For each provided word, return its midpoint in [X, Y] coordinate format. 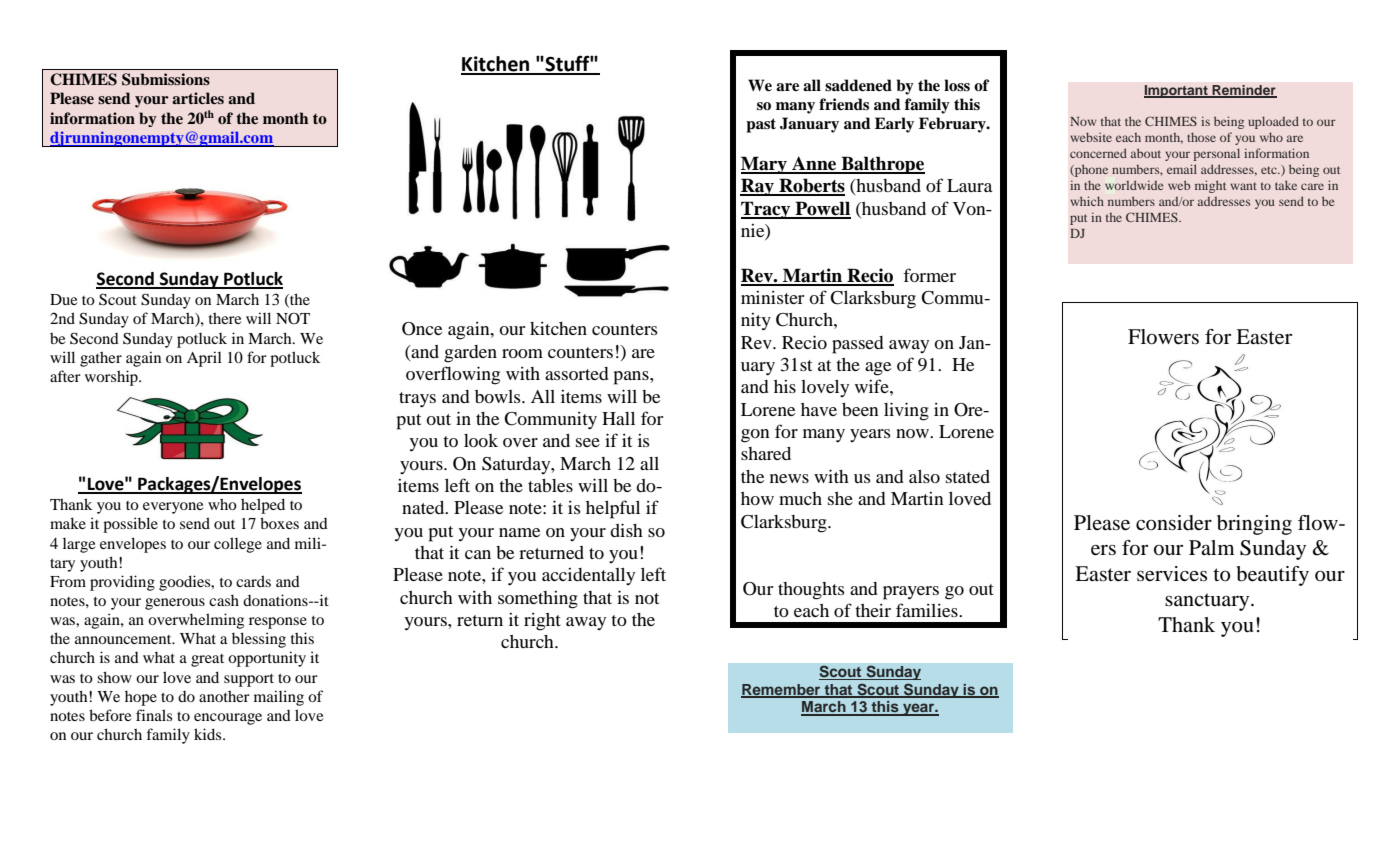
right [542, 622]
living [906, 411]
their [873, 610]
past [761, 125]
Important [1177, 91]
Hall [618, 418]
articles [198, 98]
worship [112, 378]
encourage [228, 719]
